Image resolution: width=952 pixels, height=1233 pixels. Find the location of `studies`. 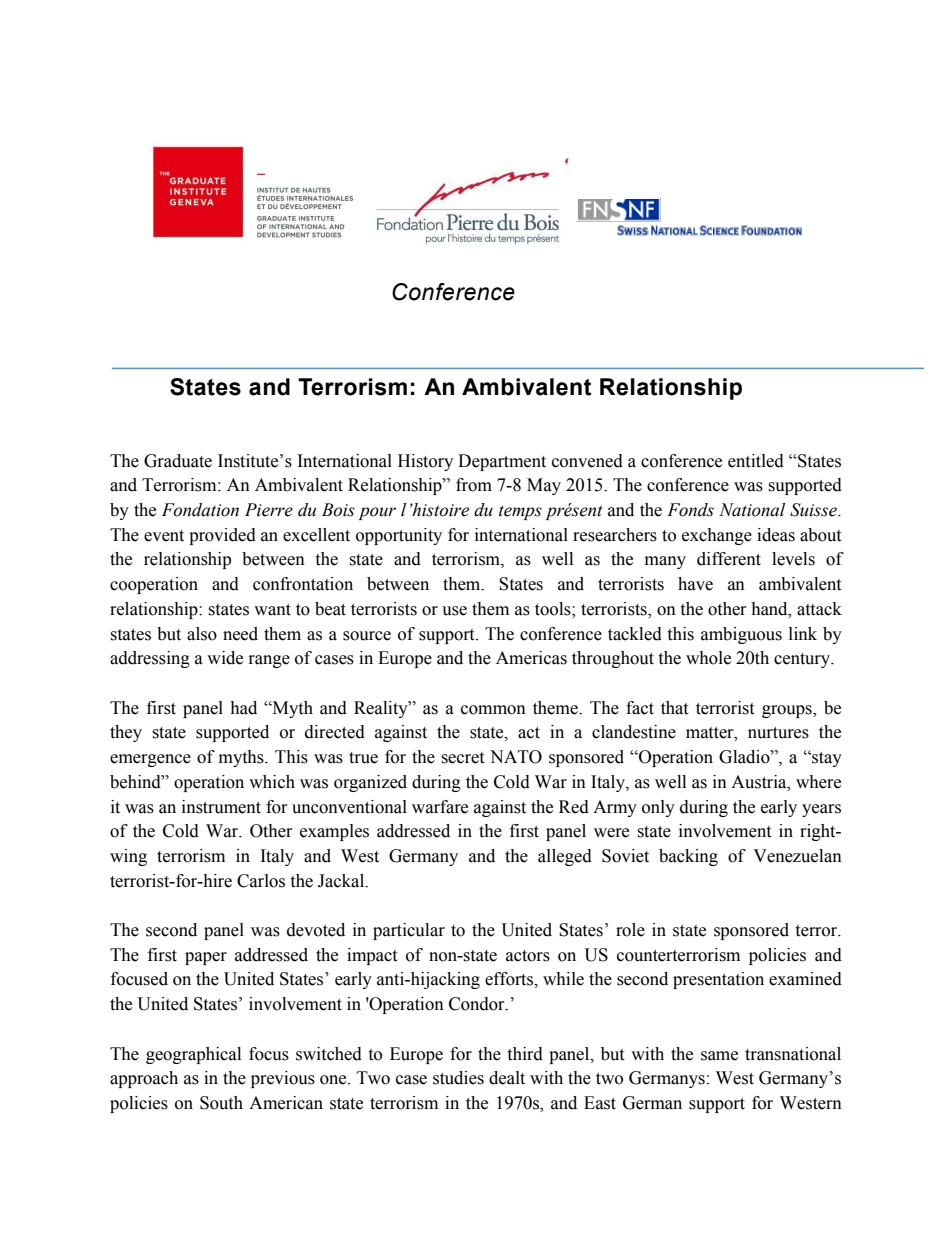

studies is located at coordinates (458, 1078).
